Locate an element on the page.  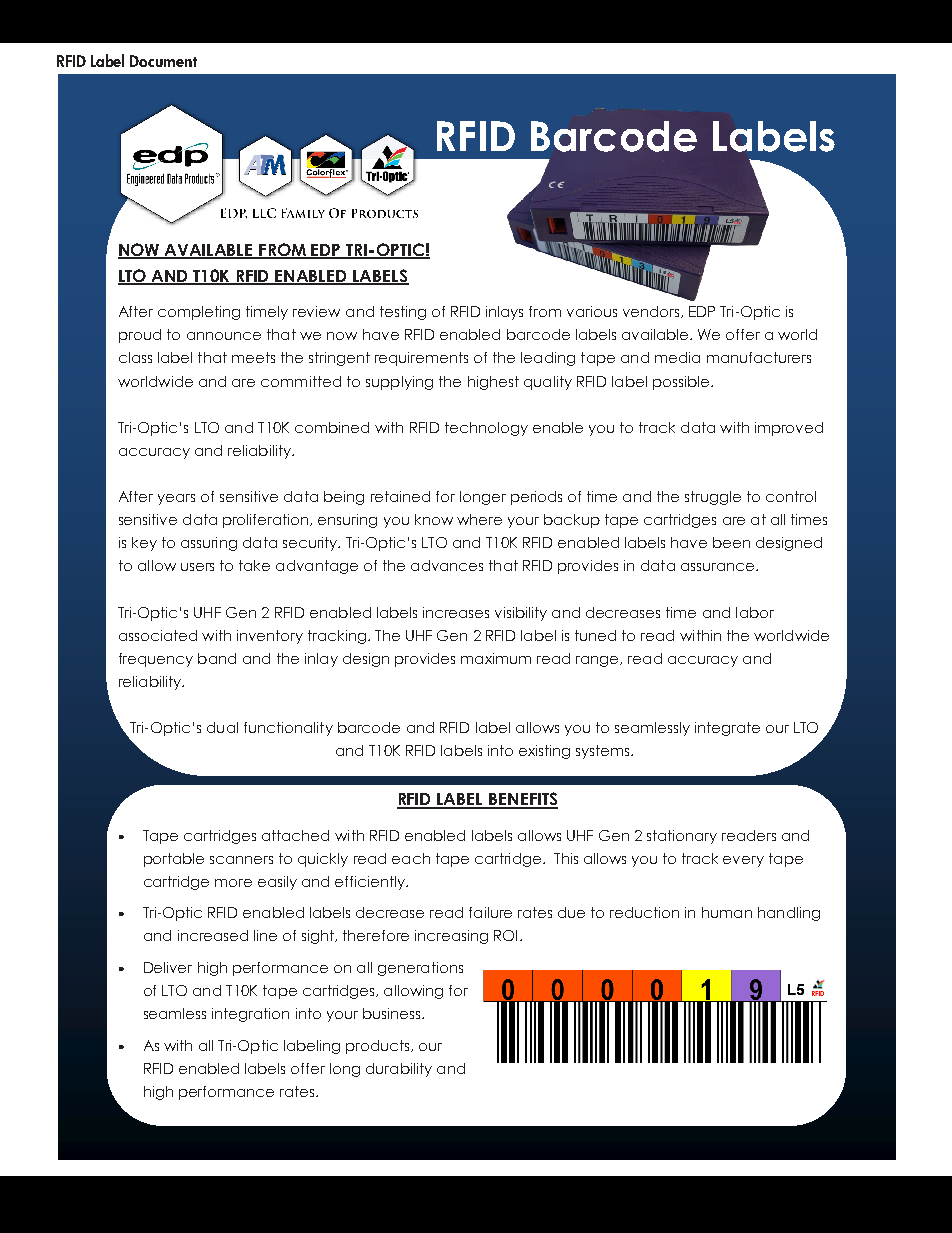
human is located at coordinates (727, 912).
